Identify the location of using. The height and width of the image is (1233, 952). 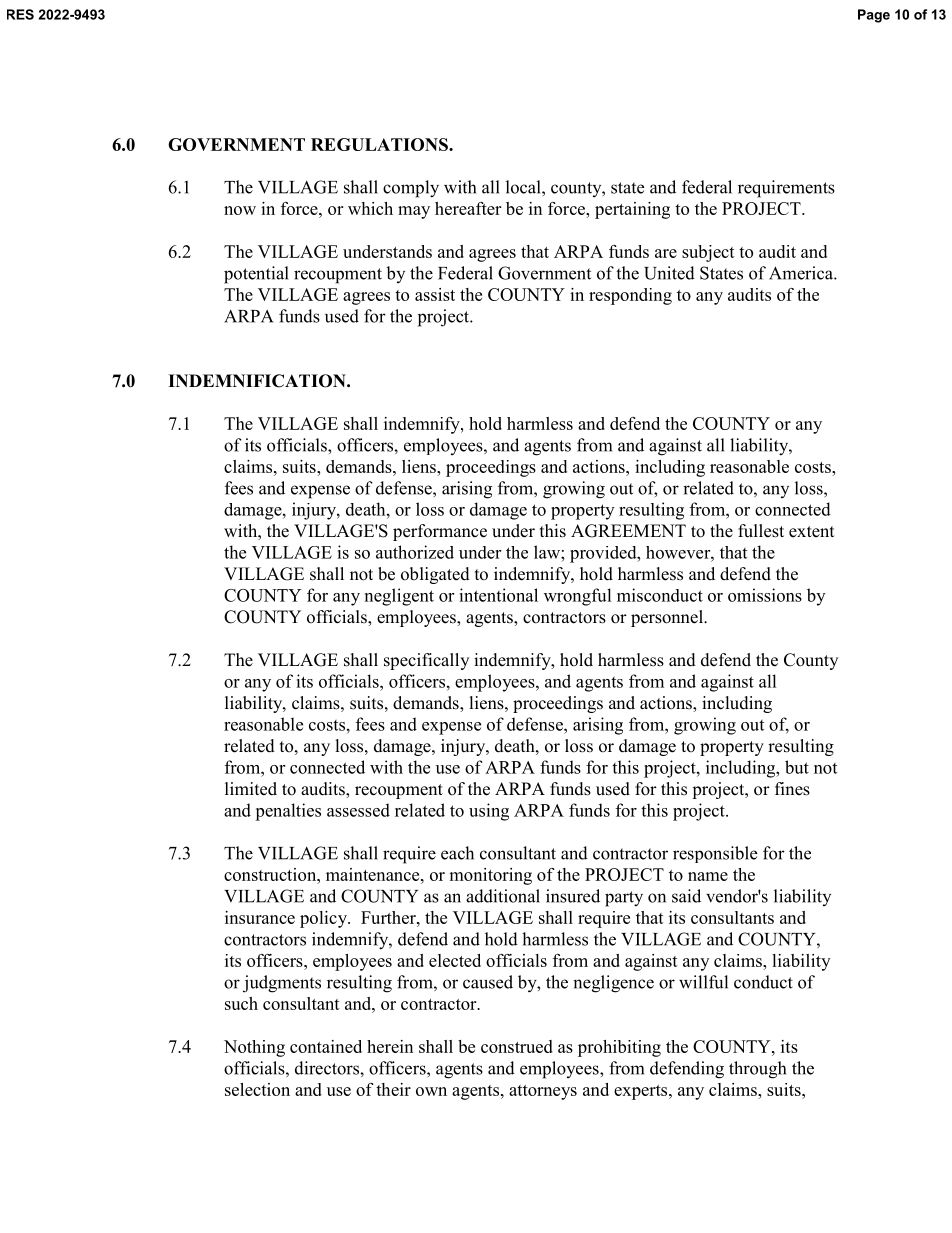
(489, 812).
